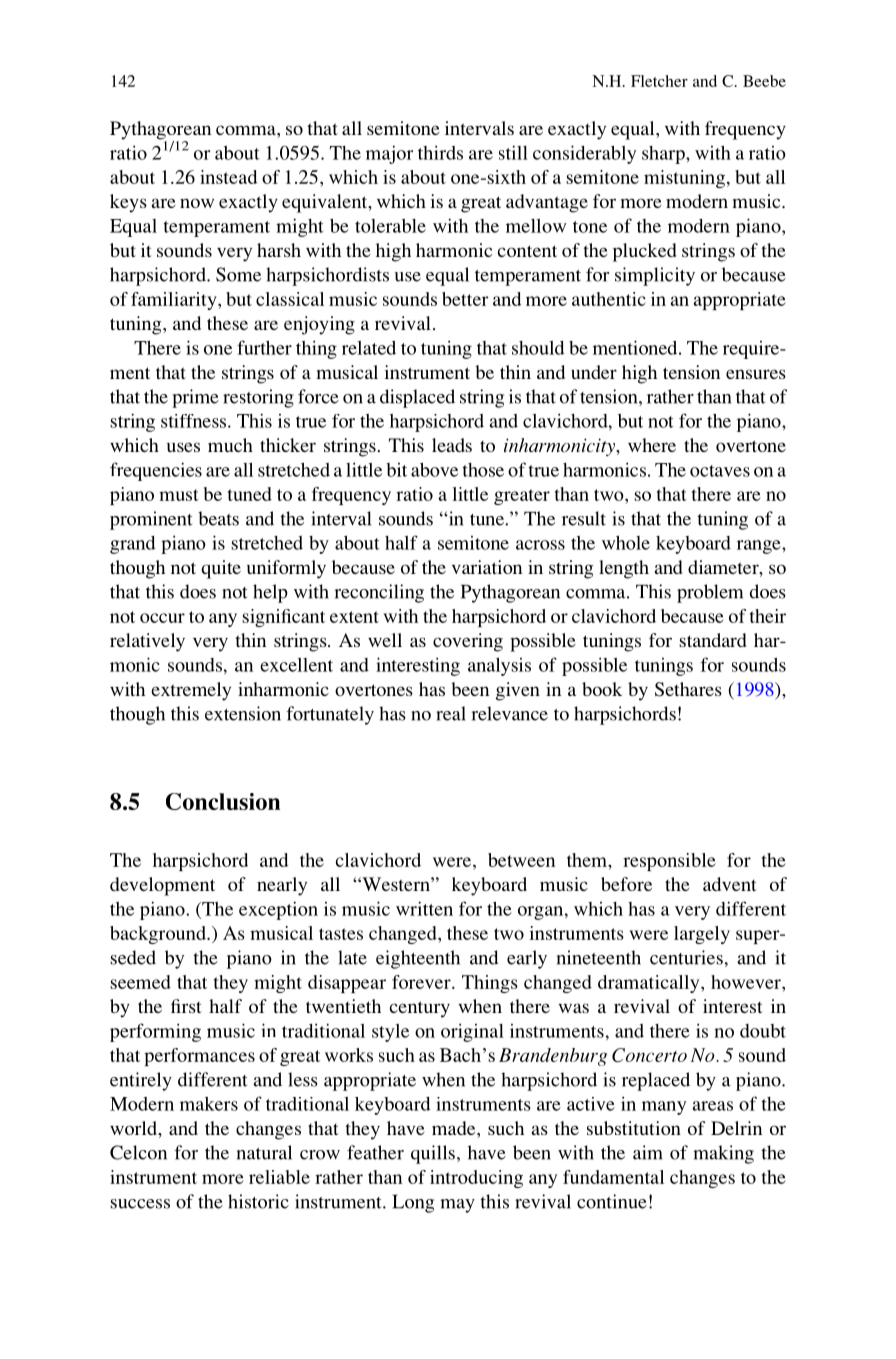 The image size is (896, 1359). What do you see at coordinates (712, 640) in the screenshot?
I see `standard` at bounding box center [712, 640].
